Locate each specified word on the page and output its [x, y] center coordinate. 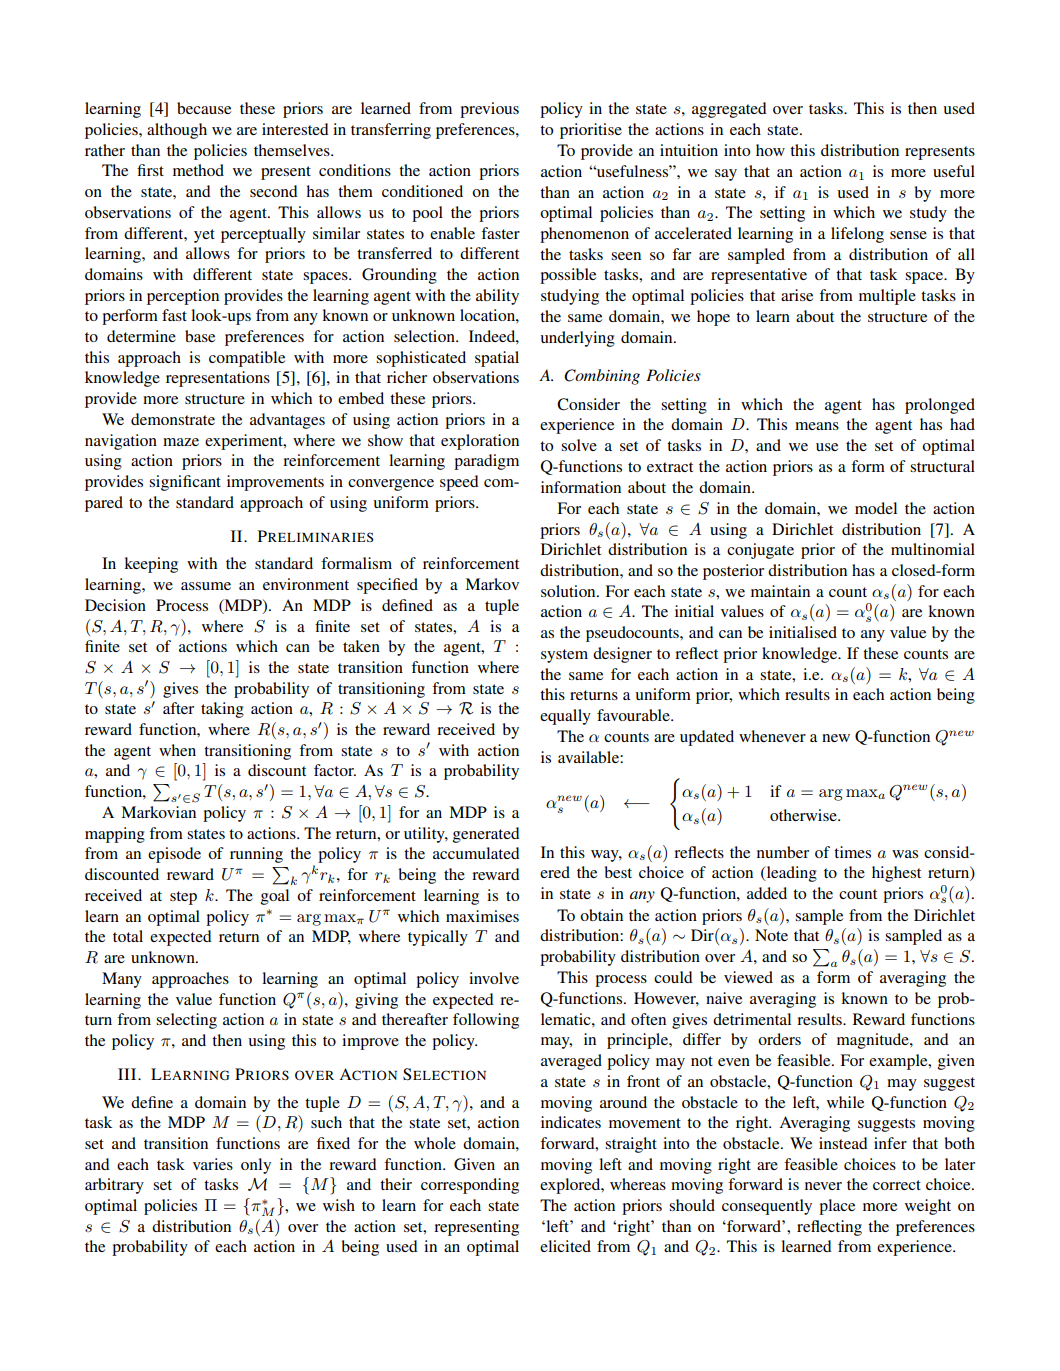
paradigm [486, 462]
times [852, 852]
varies [213, 1164]
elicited [565, 1246]
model [876, 508]
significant [185, 483]
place [837, 1207]
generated [486, 835]
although [177, 131]
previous [489, 110]
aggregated [729, 110]
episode [174, 855]
